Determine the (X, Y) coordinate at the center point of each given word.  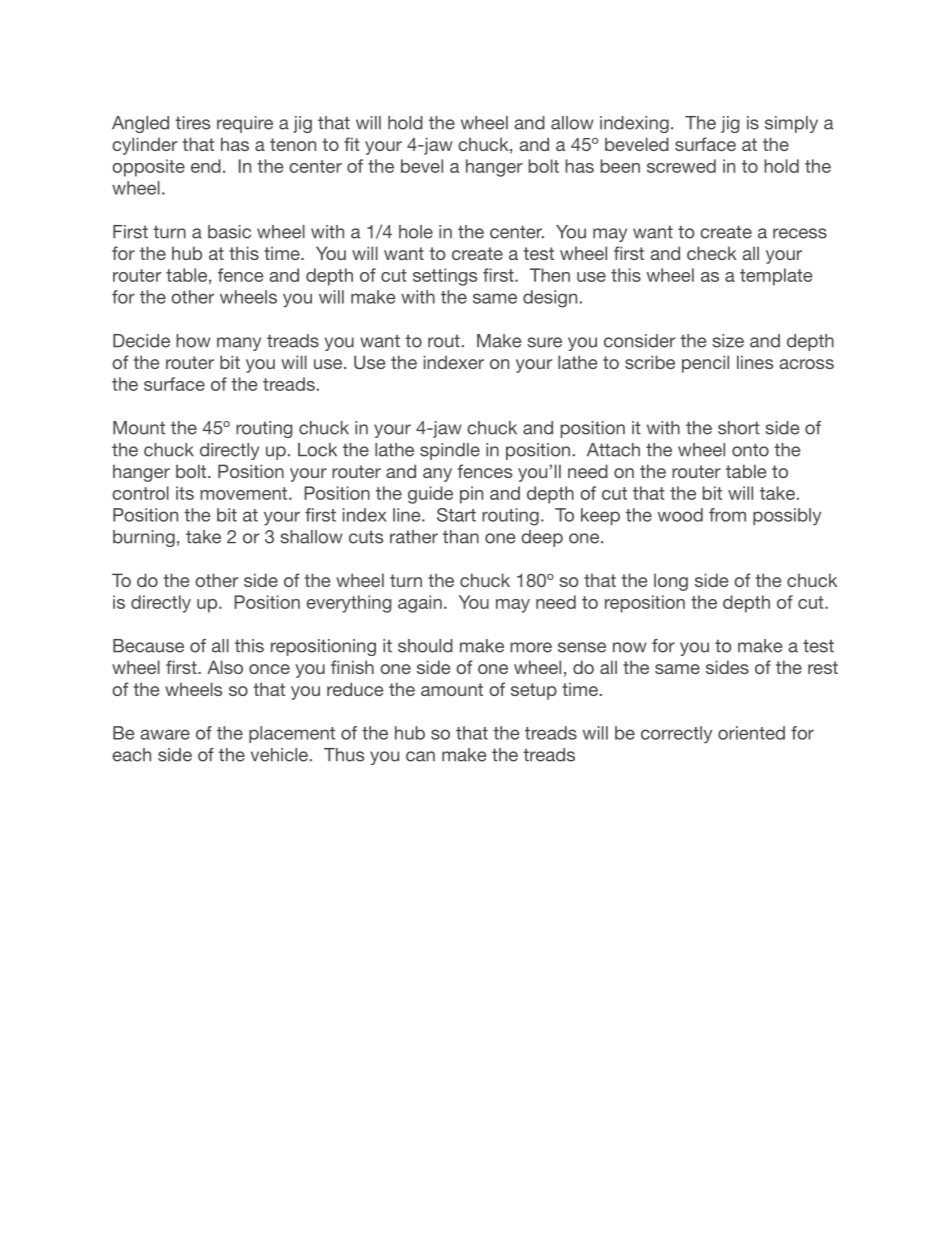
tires (192, 123)
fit (352, 144)
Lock (317, 450)
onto (750, 450)
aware (165, 734)
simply (791, 124)
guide (430, 495)
